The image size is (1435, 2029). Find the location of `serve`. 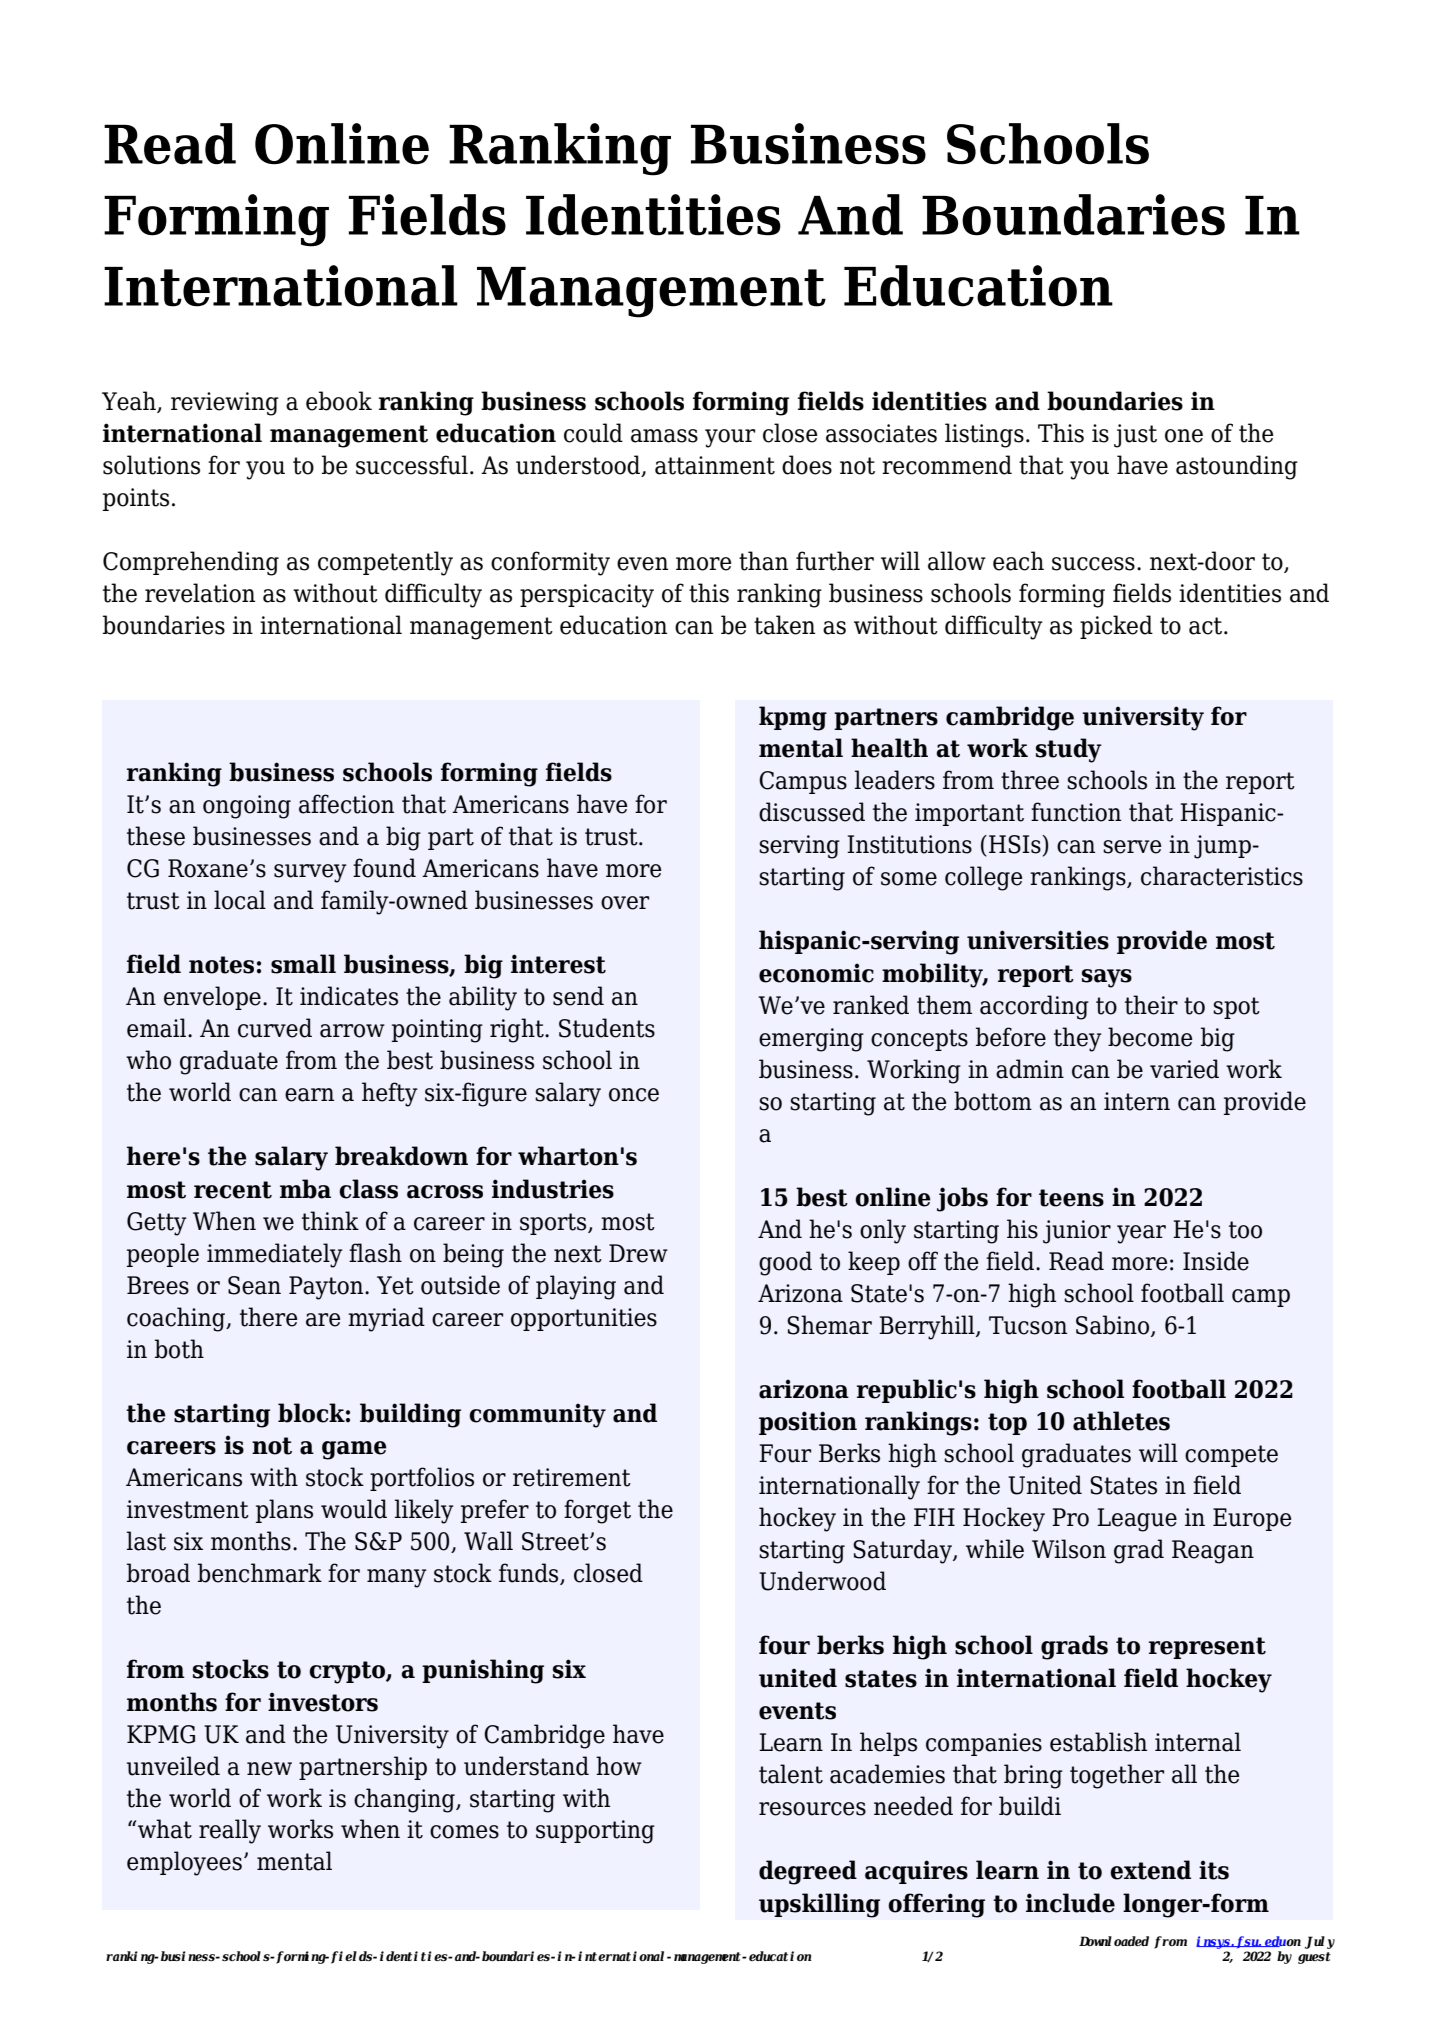

serve is located at coordinates (1132, 847).
